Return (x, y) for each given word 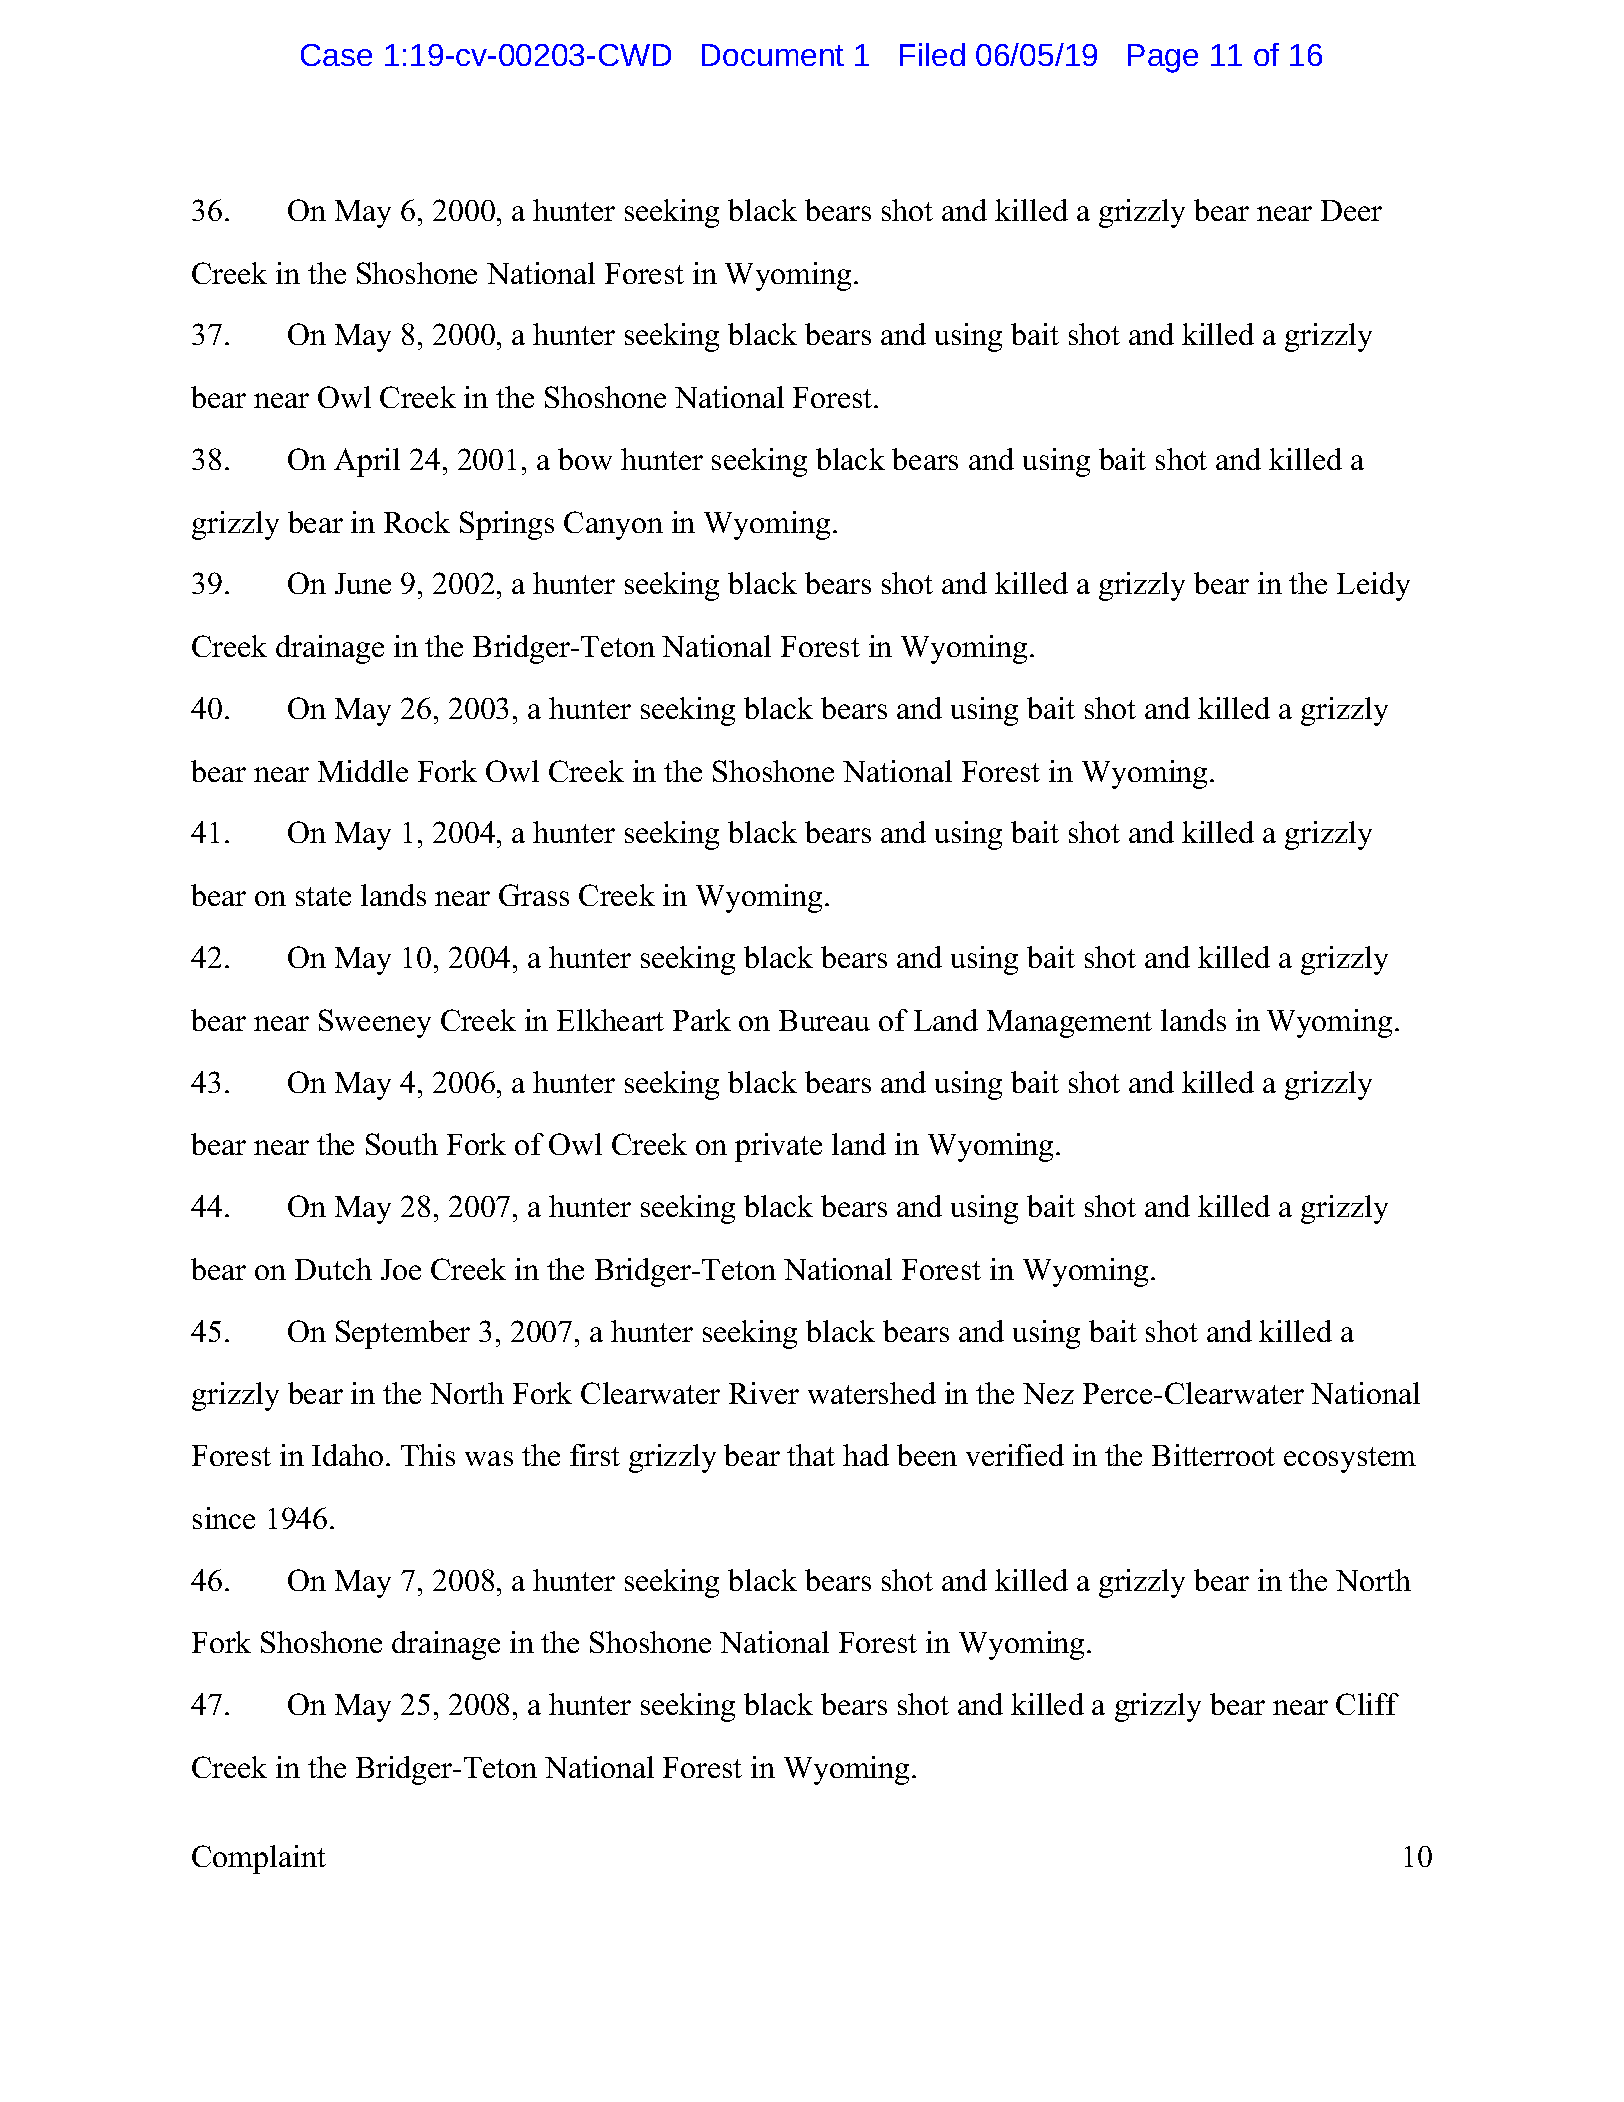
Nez (1048, 1393)
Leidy (1373, 586)
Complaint (259, 1859)
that (811, 1455)
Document (773, 55)
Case (336, 55)
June (363, 583)
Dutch (333, 1269)
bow (585, 459)
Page (1163, 58)
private (778, 1147)
